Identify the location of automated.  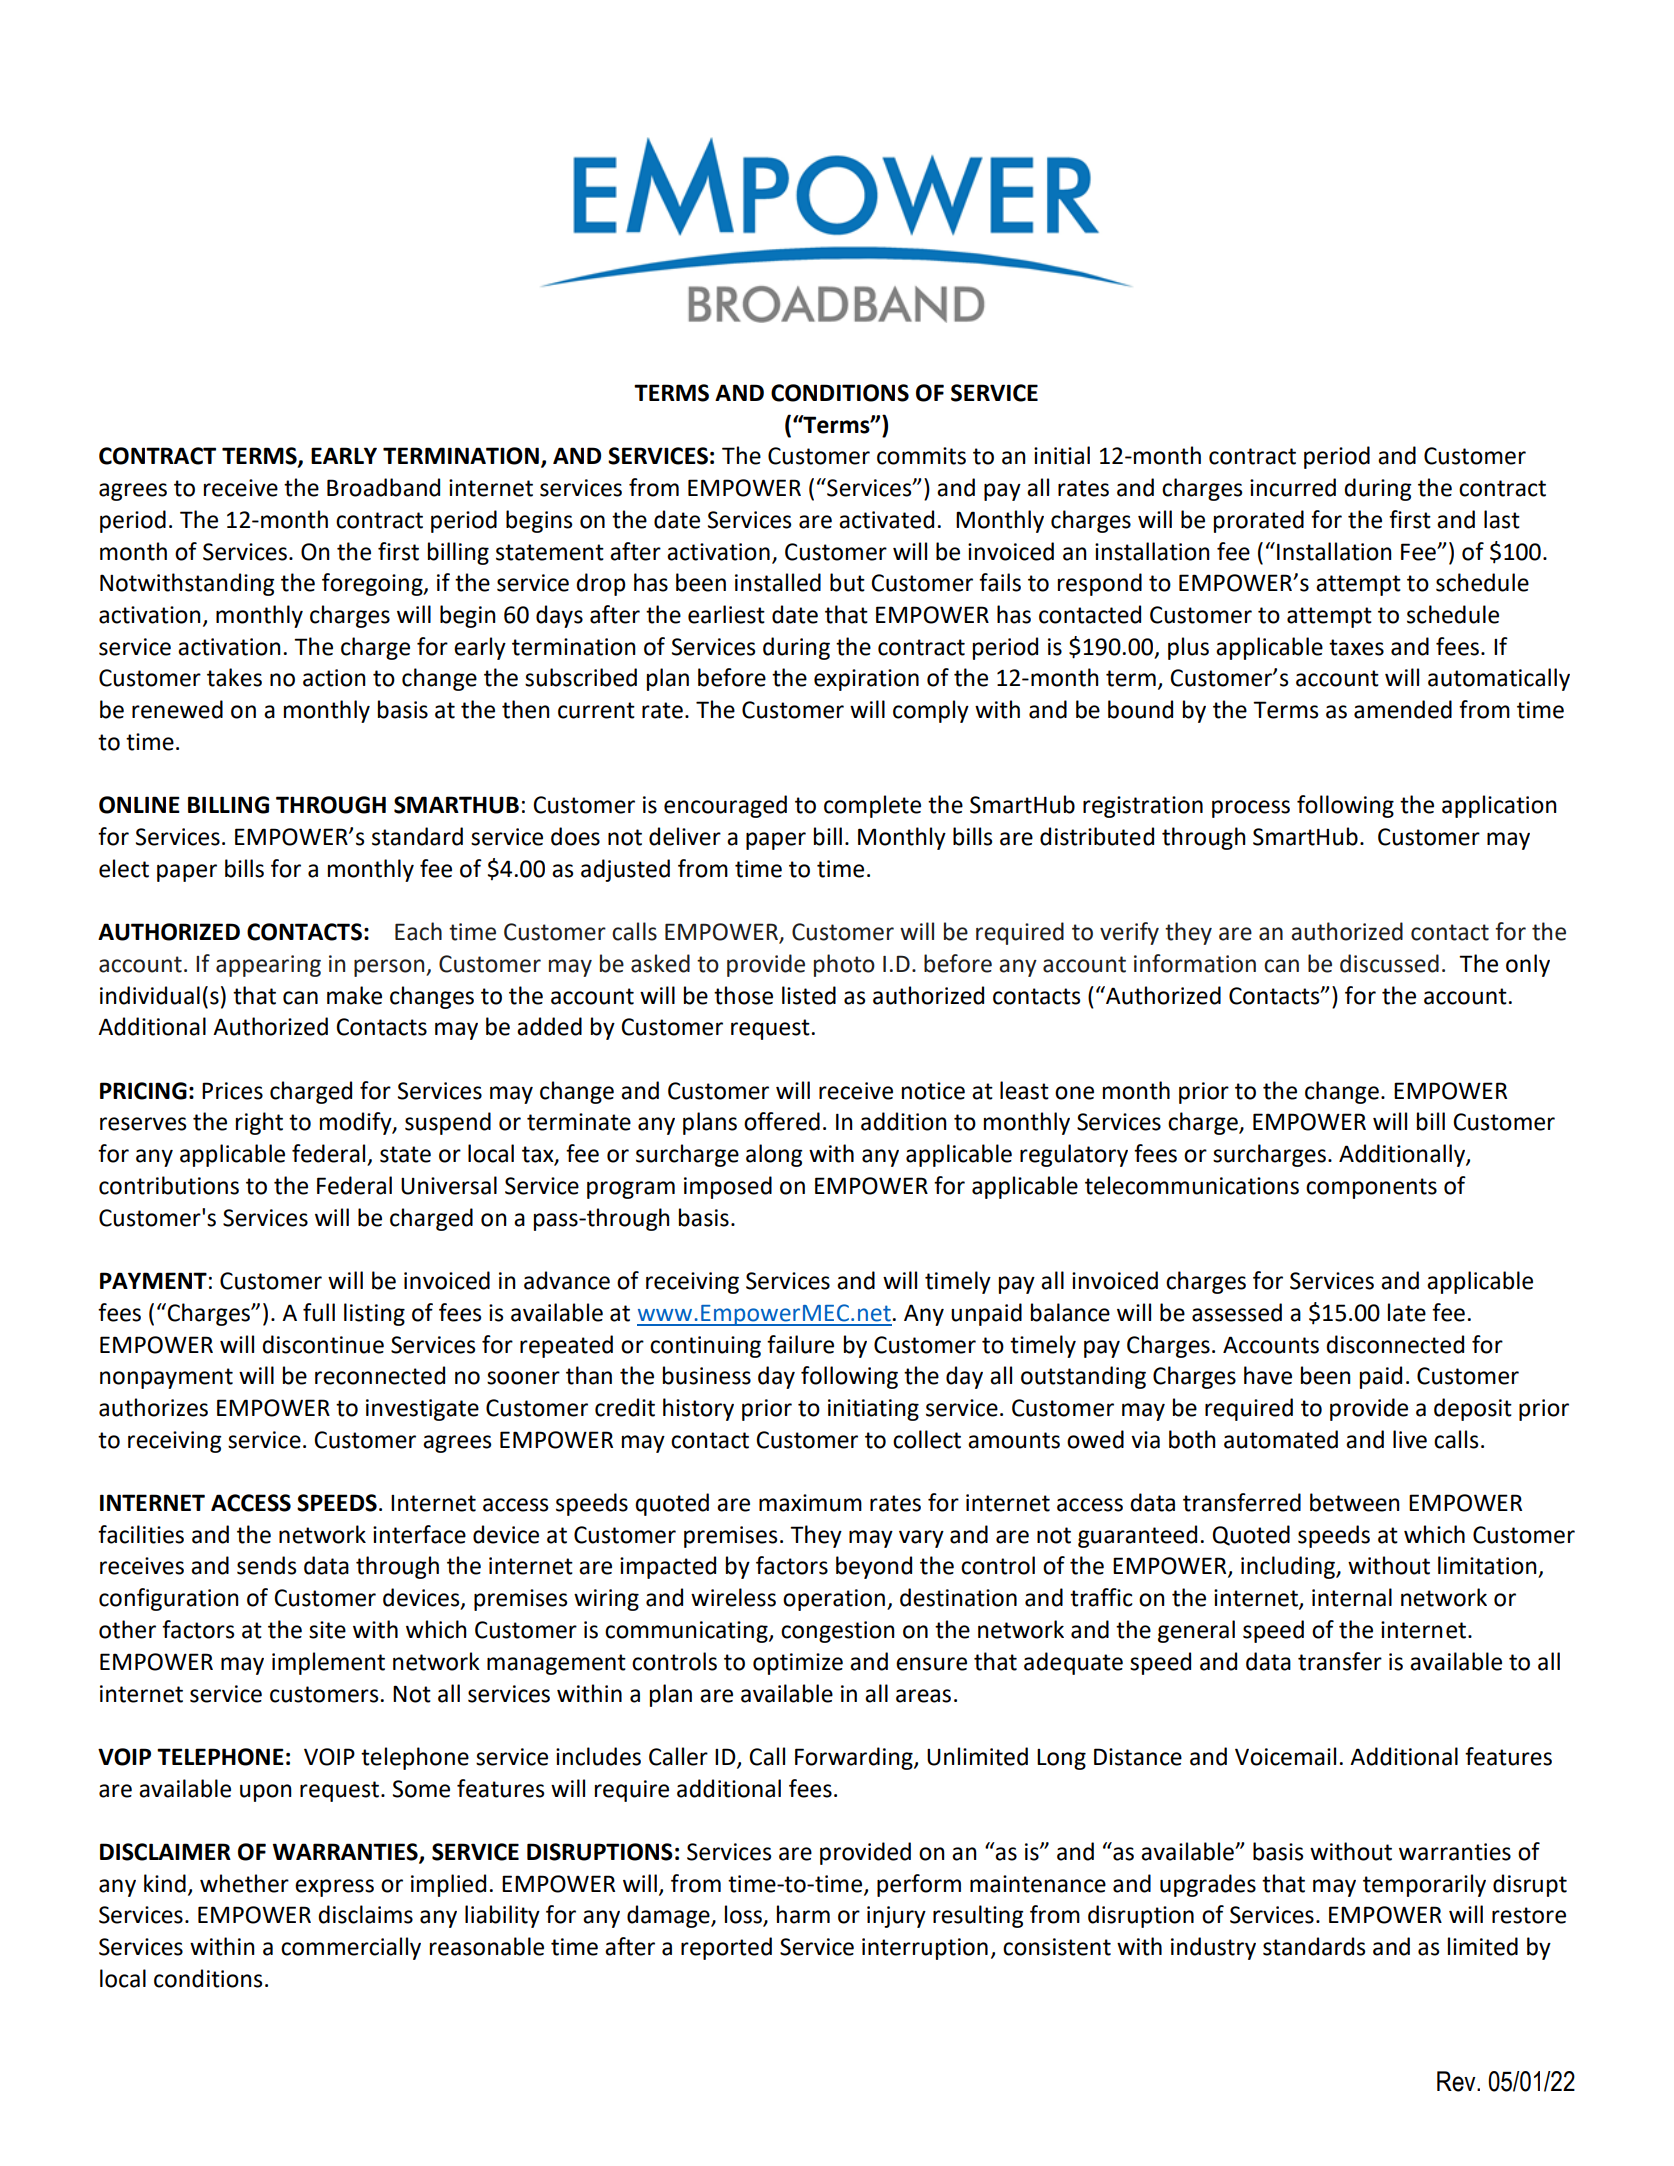
(1281, 1439).
